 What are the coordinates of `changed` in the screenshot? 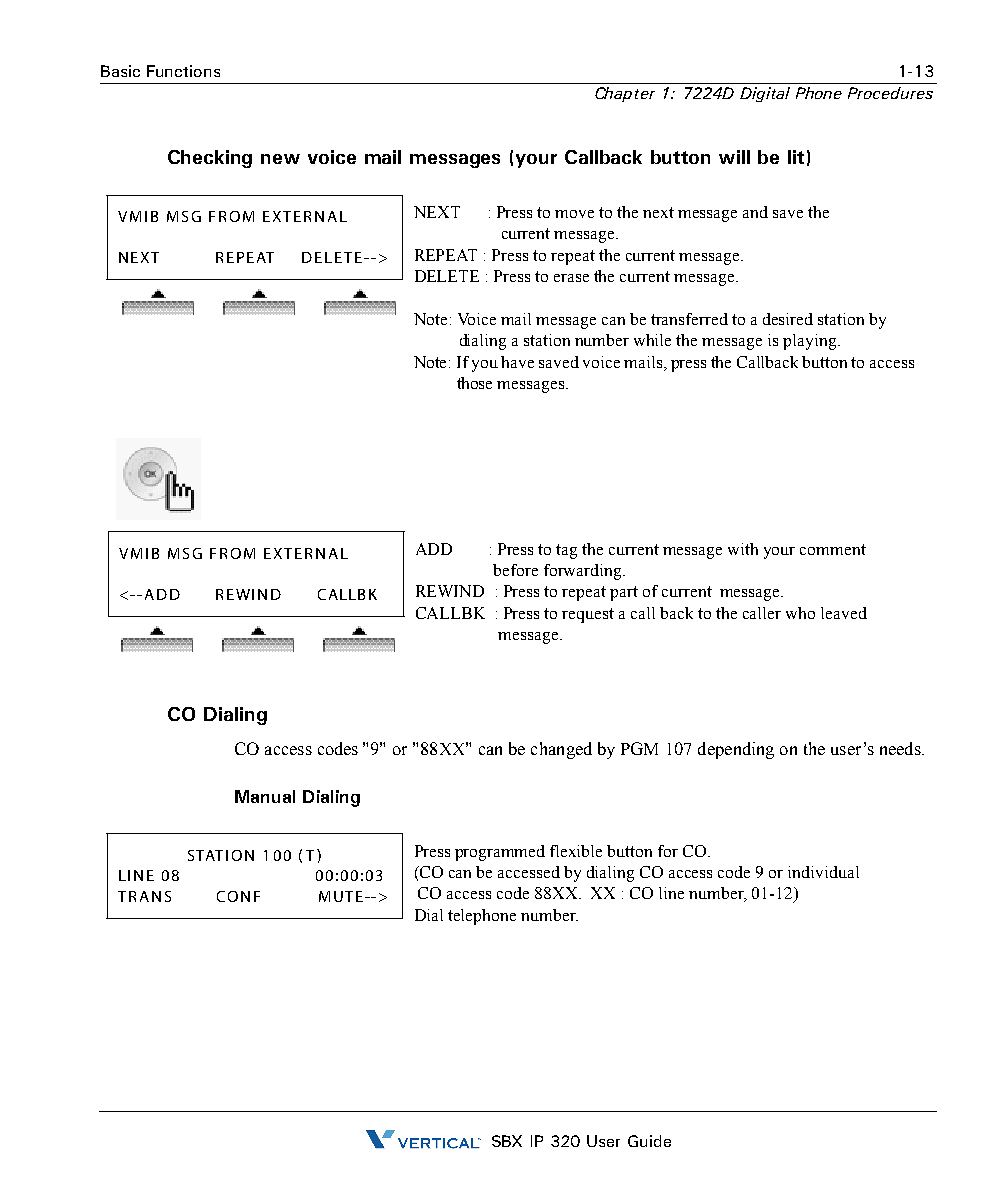 It's located at (561, 750).
